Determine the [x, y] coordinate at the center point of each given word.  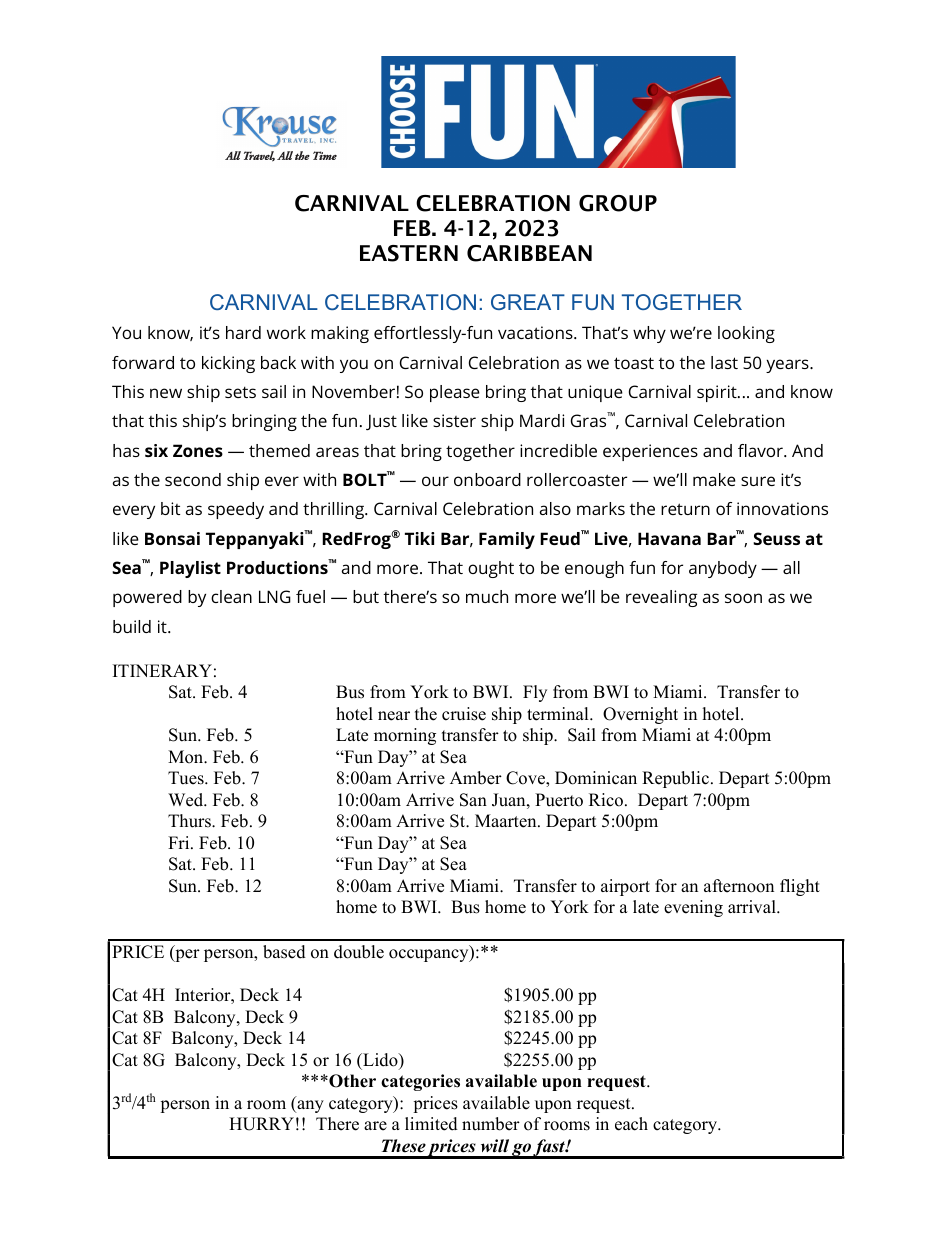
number [491, 1124]
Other [351, 1081]
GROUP [618, 203]
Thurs [190, 821]
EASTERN [409, 253]
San [473, 800]
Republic [675, 779]
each [631, 1124]
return [685, 509]
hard [243, 332]
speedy [236, 510]
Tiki [419, 538]
